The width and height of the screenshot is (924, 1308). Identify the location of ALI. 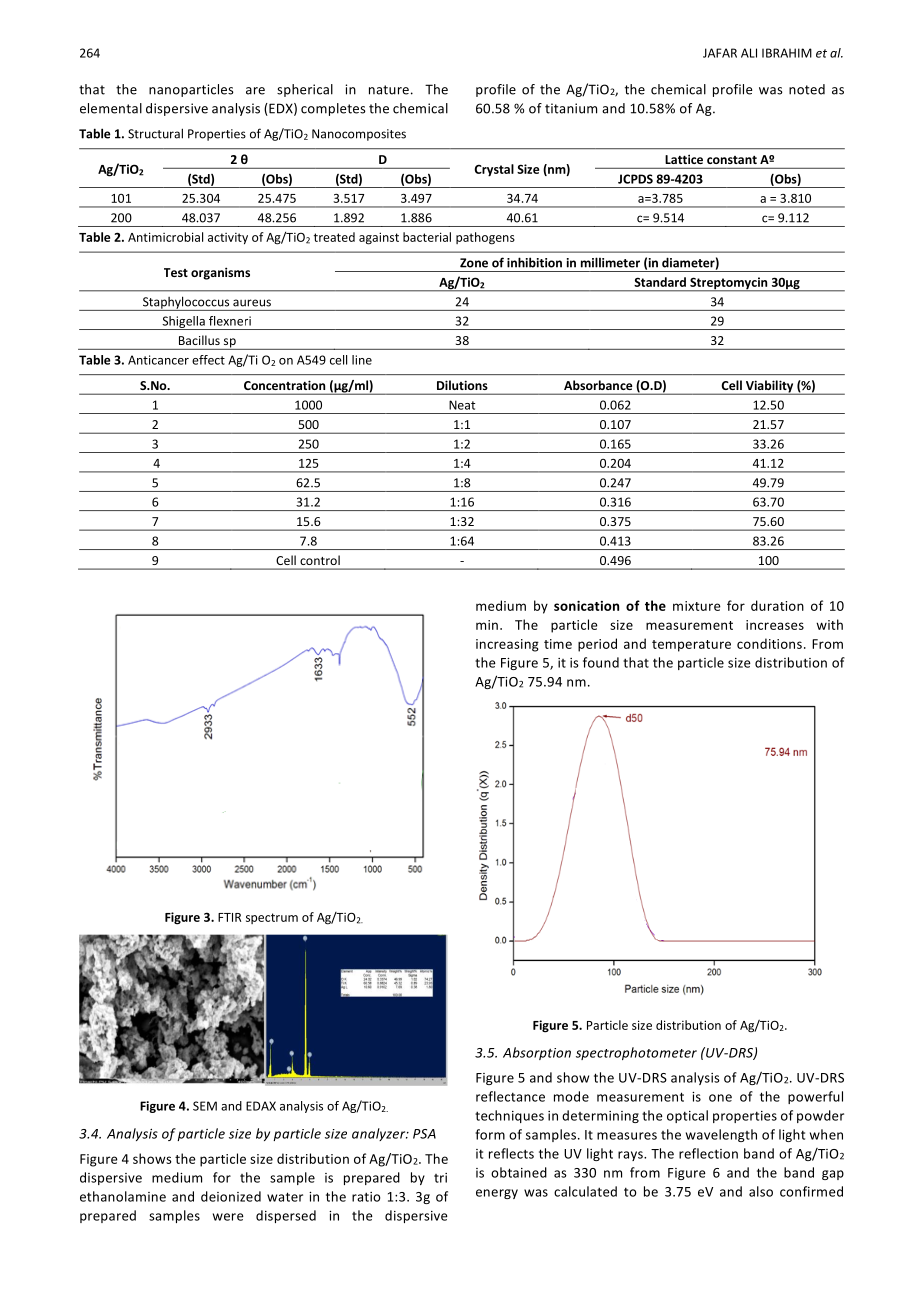
(749, 53).
